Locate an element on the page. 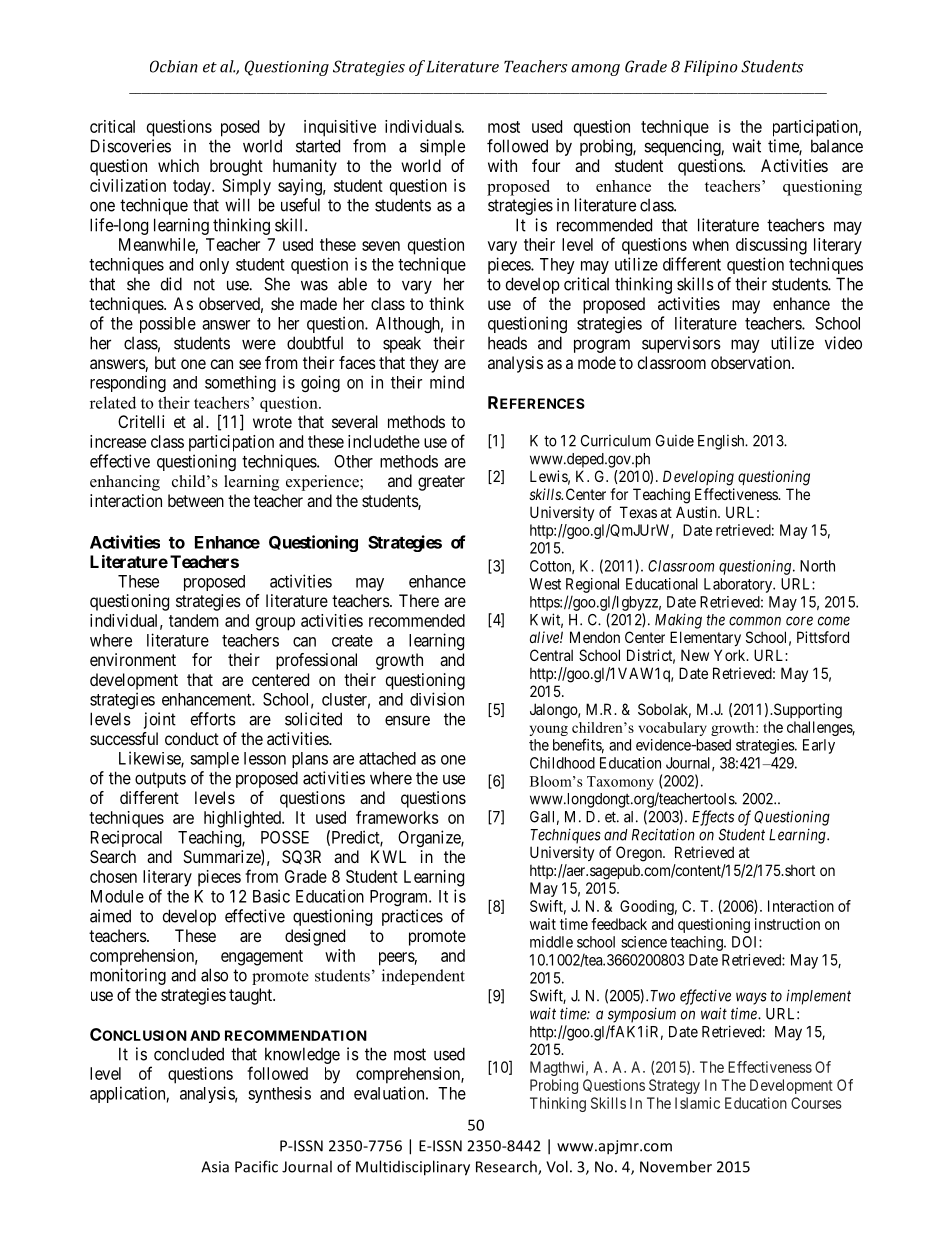 This page has width=952, height=1233. which is located at coordinates (178, 165).
